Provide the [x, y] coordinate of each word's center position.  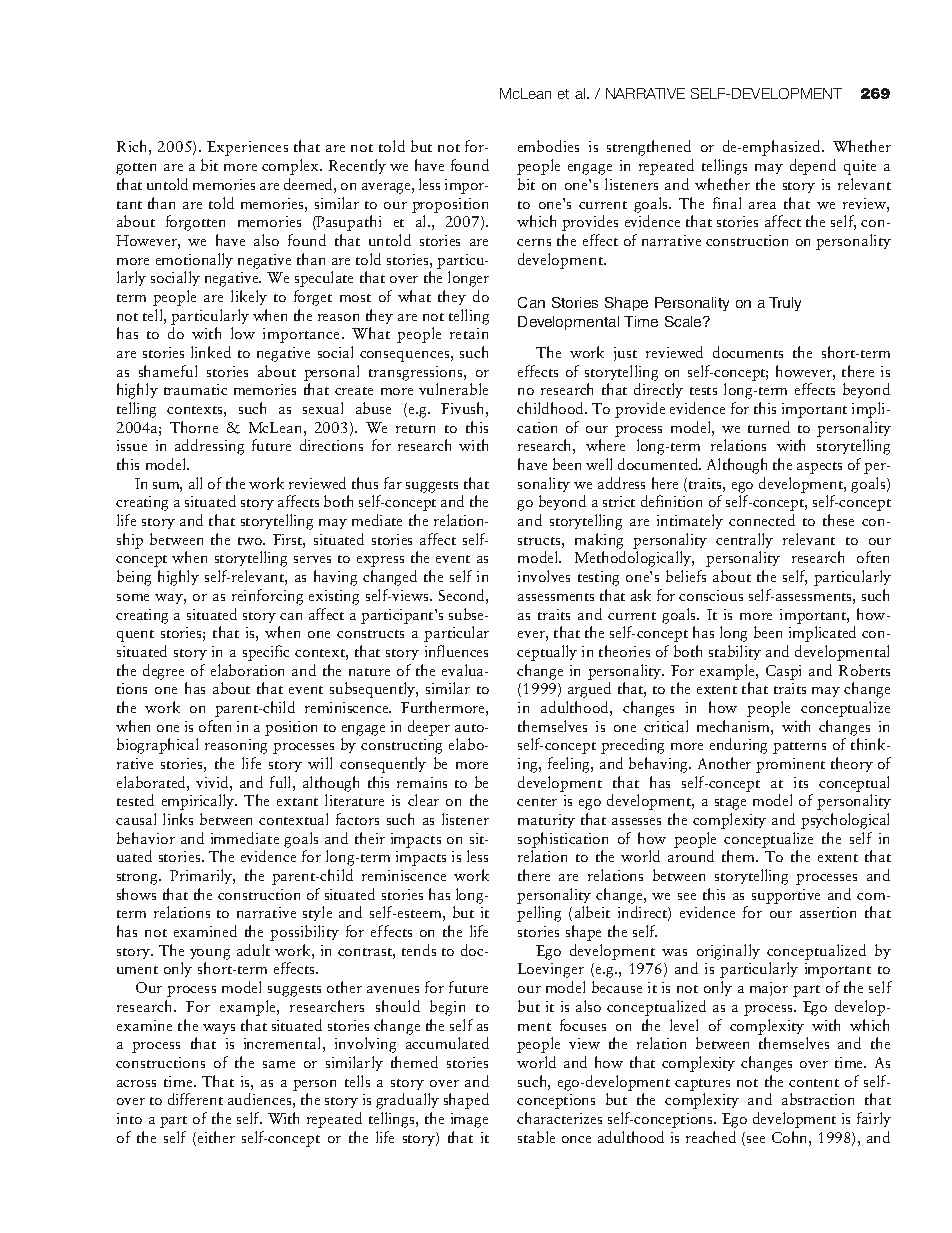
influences [456, 651]
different [195, 1099]
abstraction [818, 1099]
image [469, 1120]
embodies [548, 146]
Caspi [783, 672]
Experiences [247, 148]
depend [813, 167]
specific [266, 653]
